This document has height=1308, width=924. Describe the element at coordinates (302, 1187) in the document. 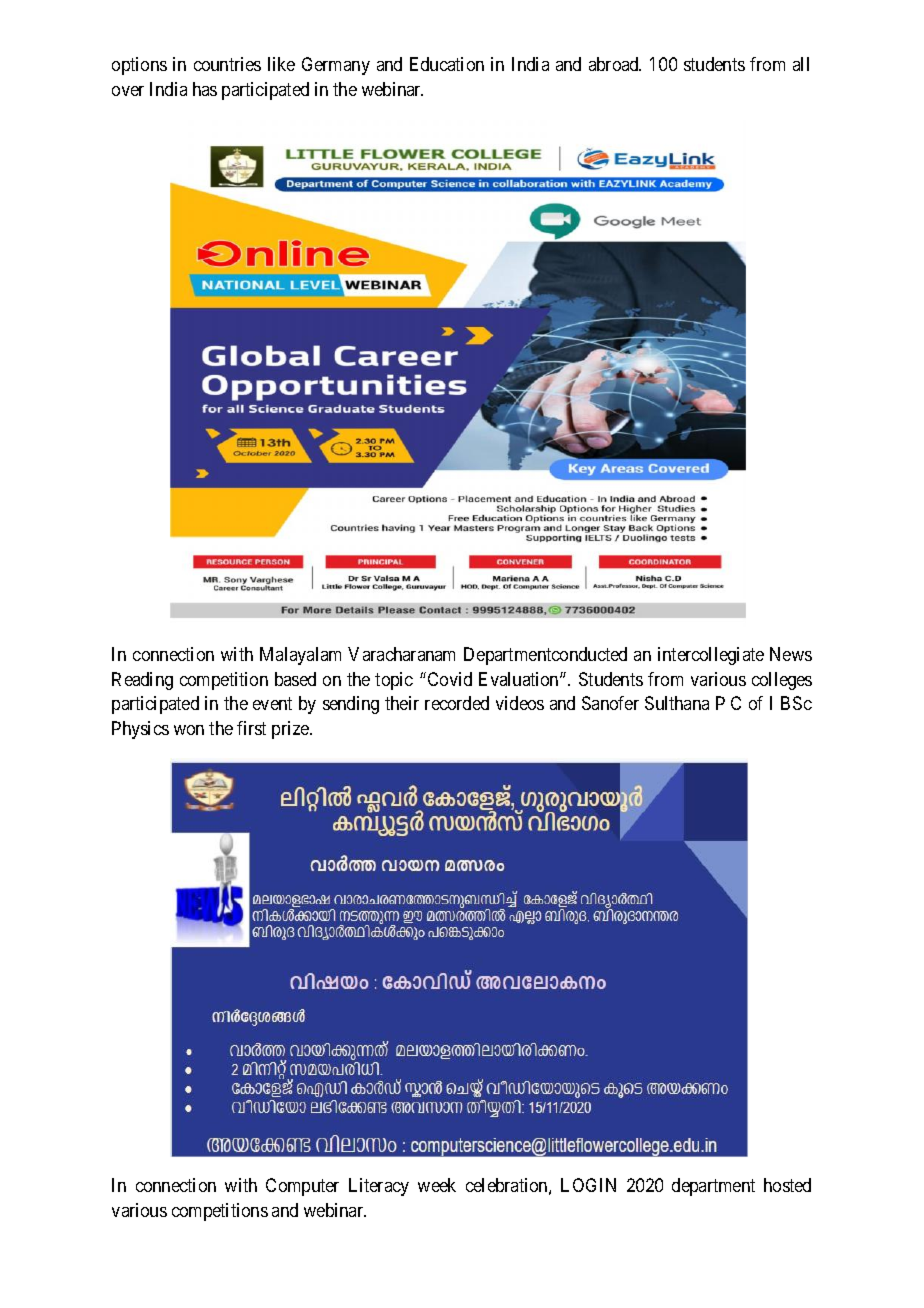

I see `Computer` at that location.
